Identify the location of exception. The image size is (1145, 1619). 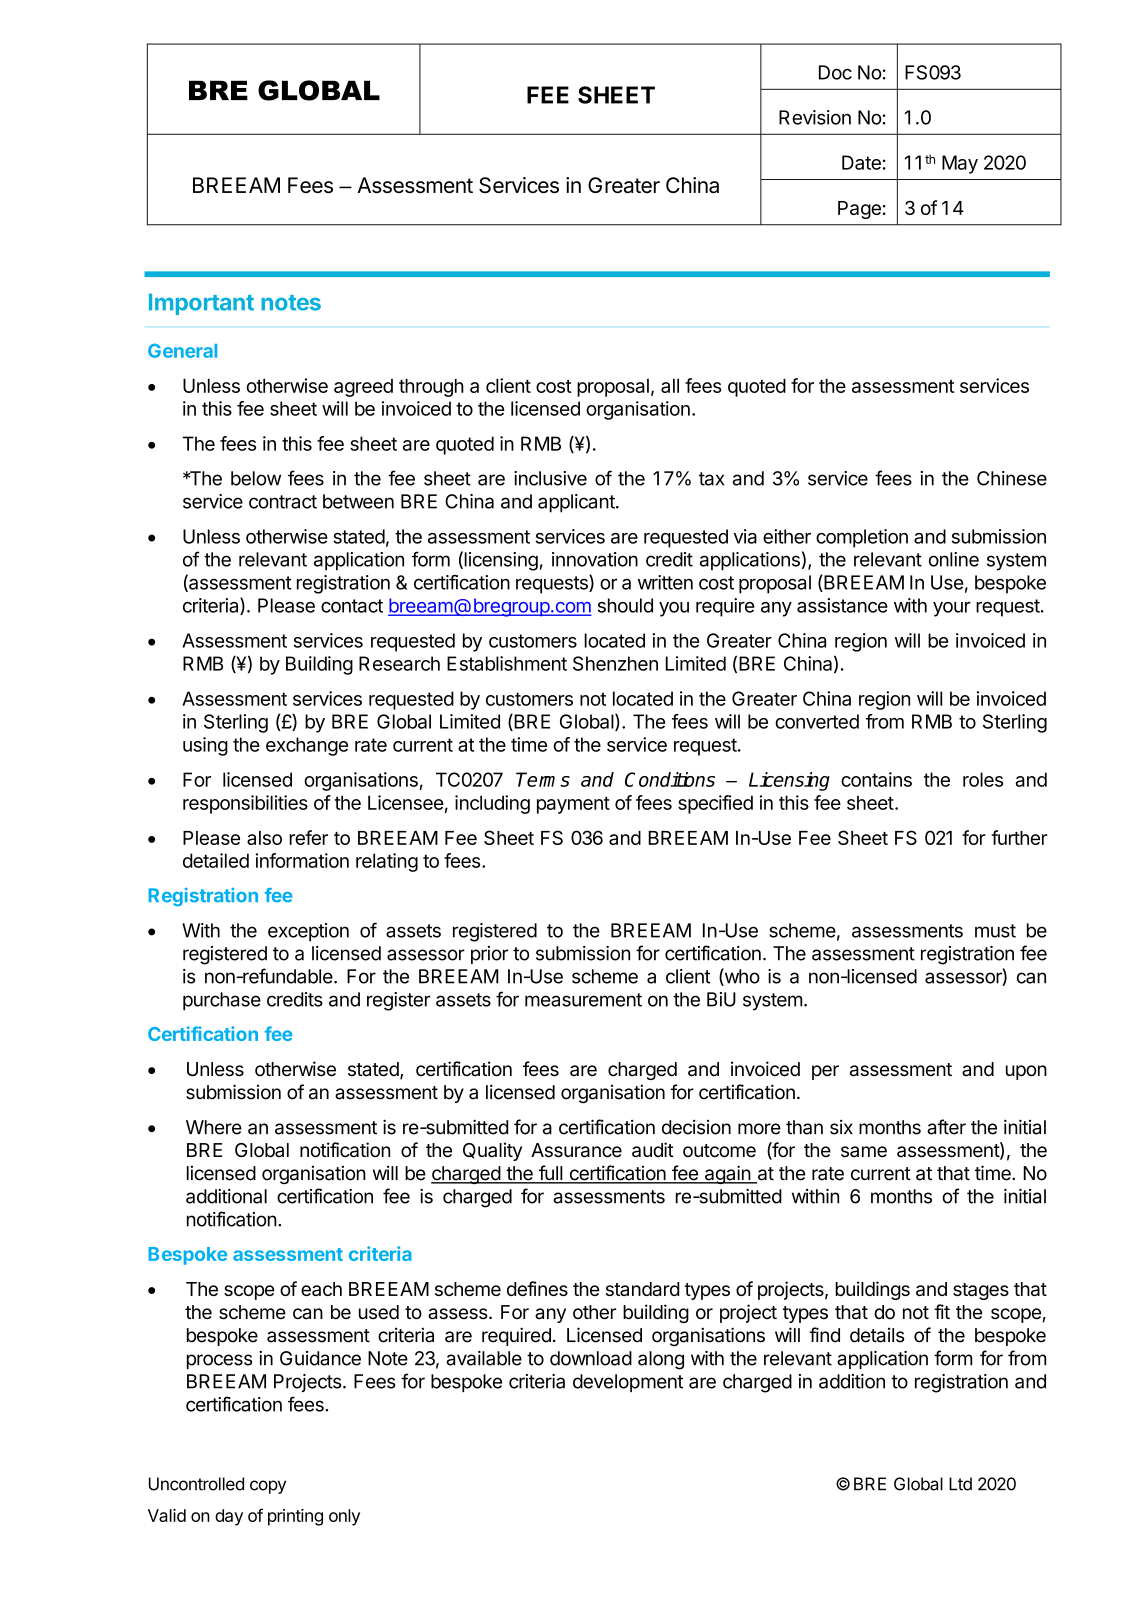
(308, 932).
